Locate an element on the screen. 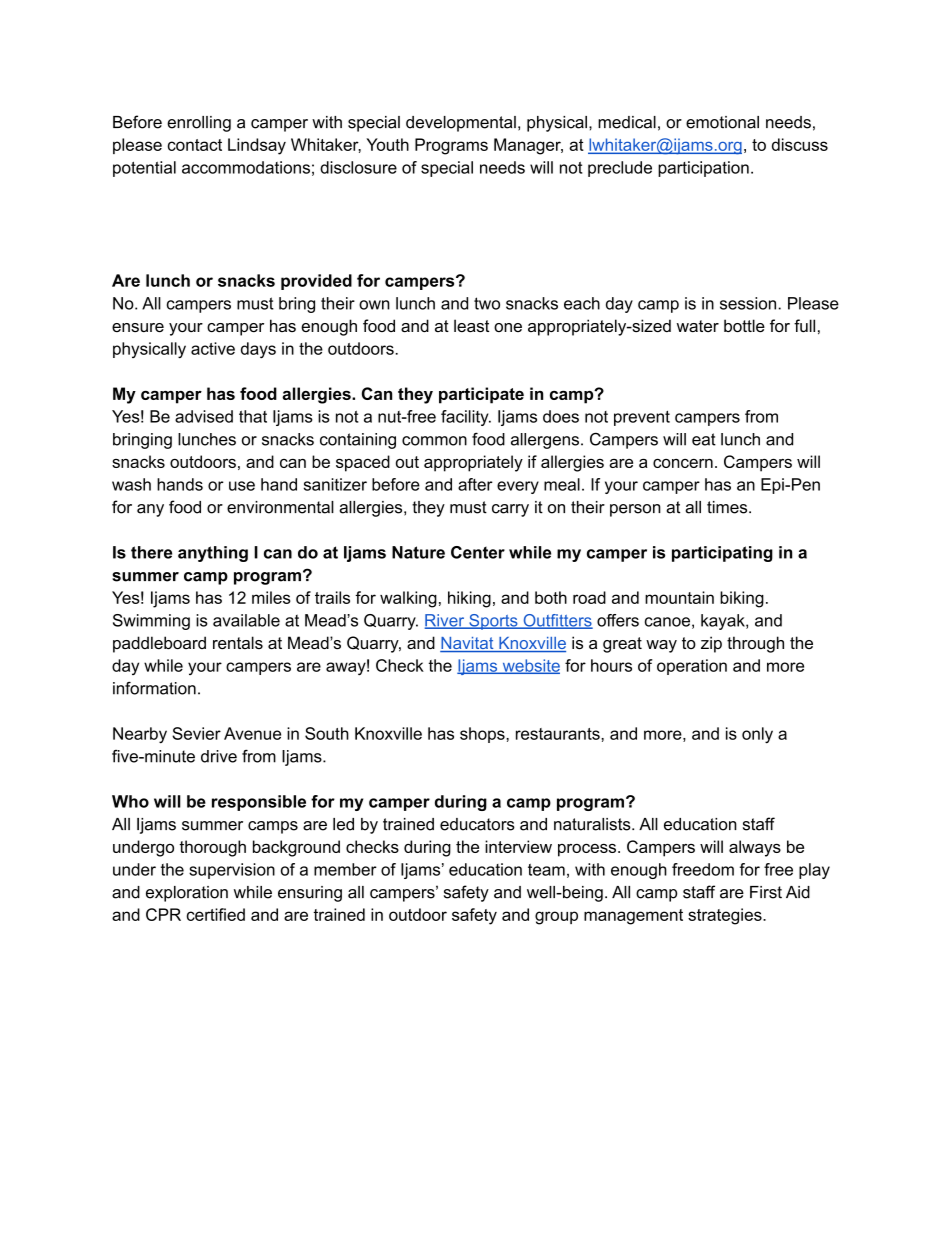  contact is located at coordinates (195, 145).
